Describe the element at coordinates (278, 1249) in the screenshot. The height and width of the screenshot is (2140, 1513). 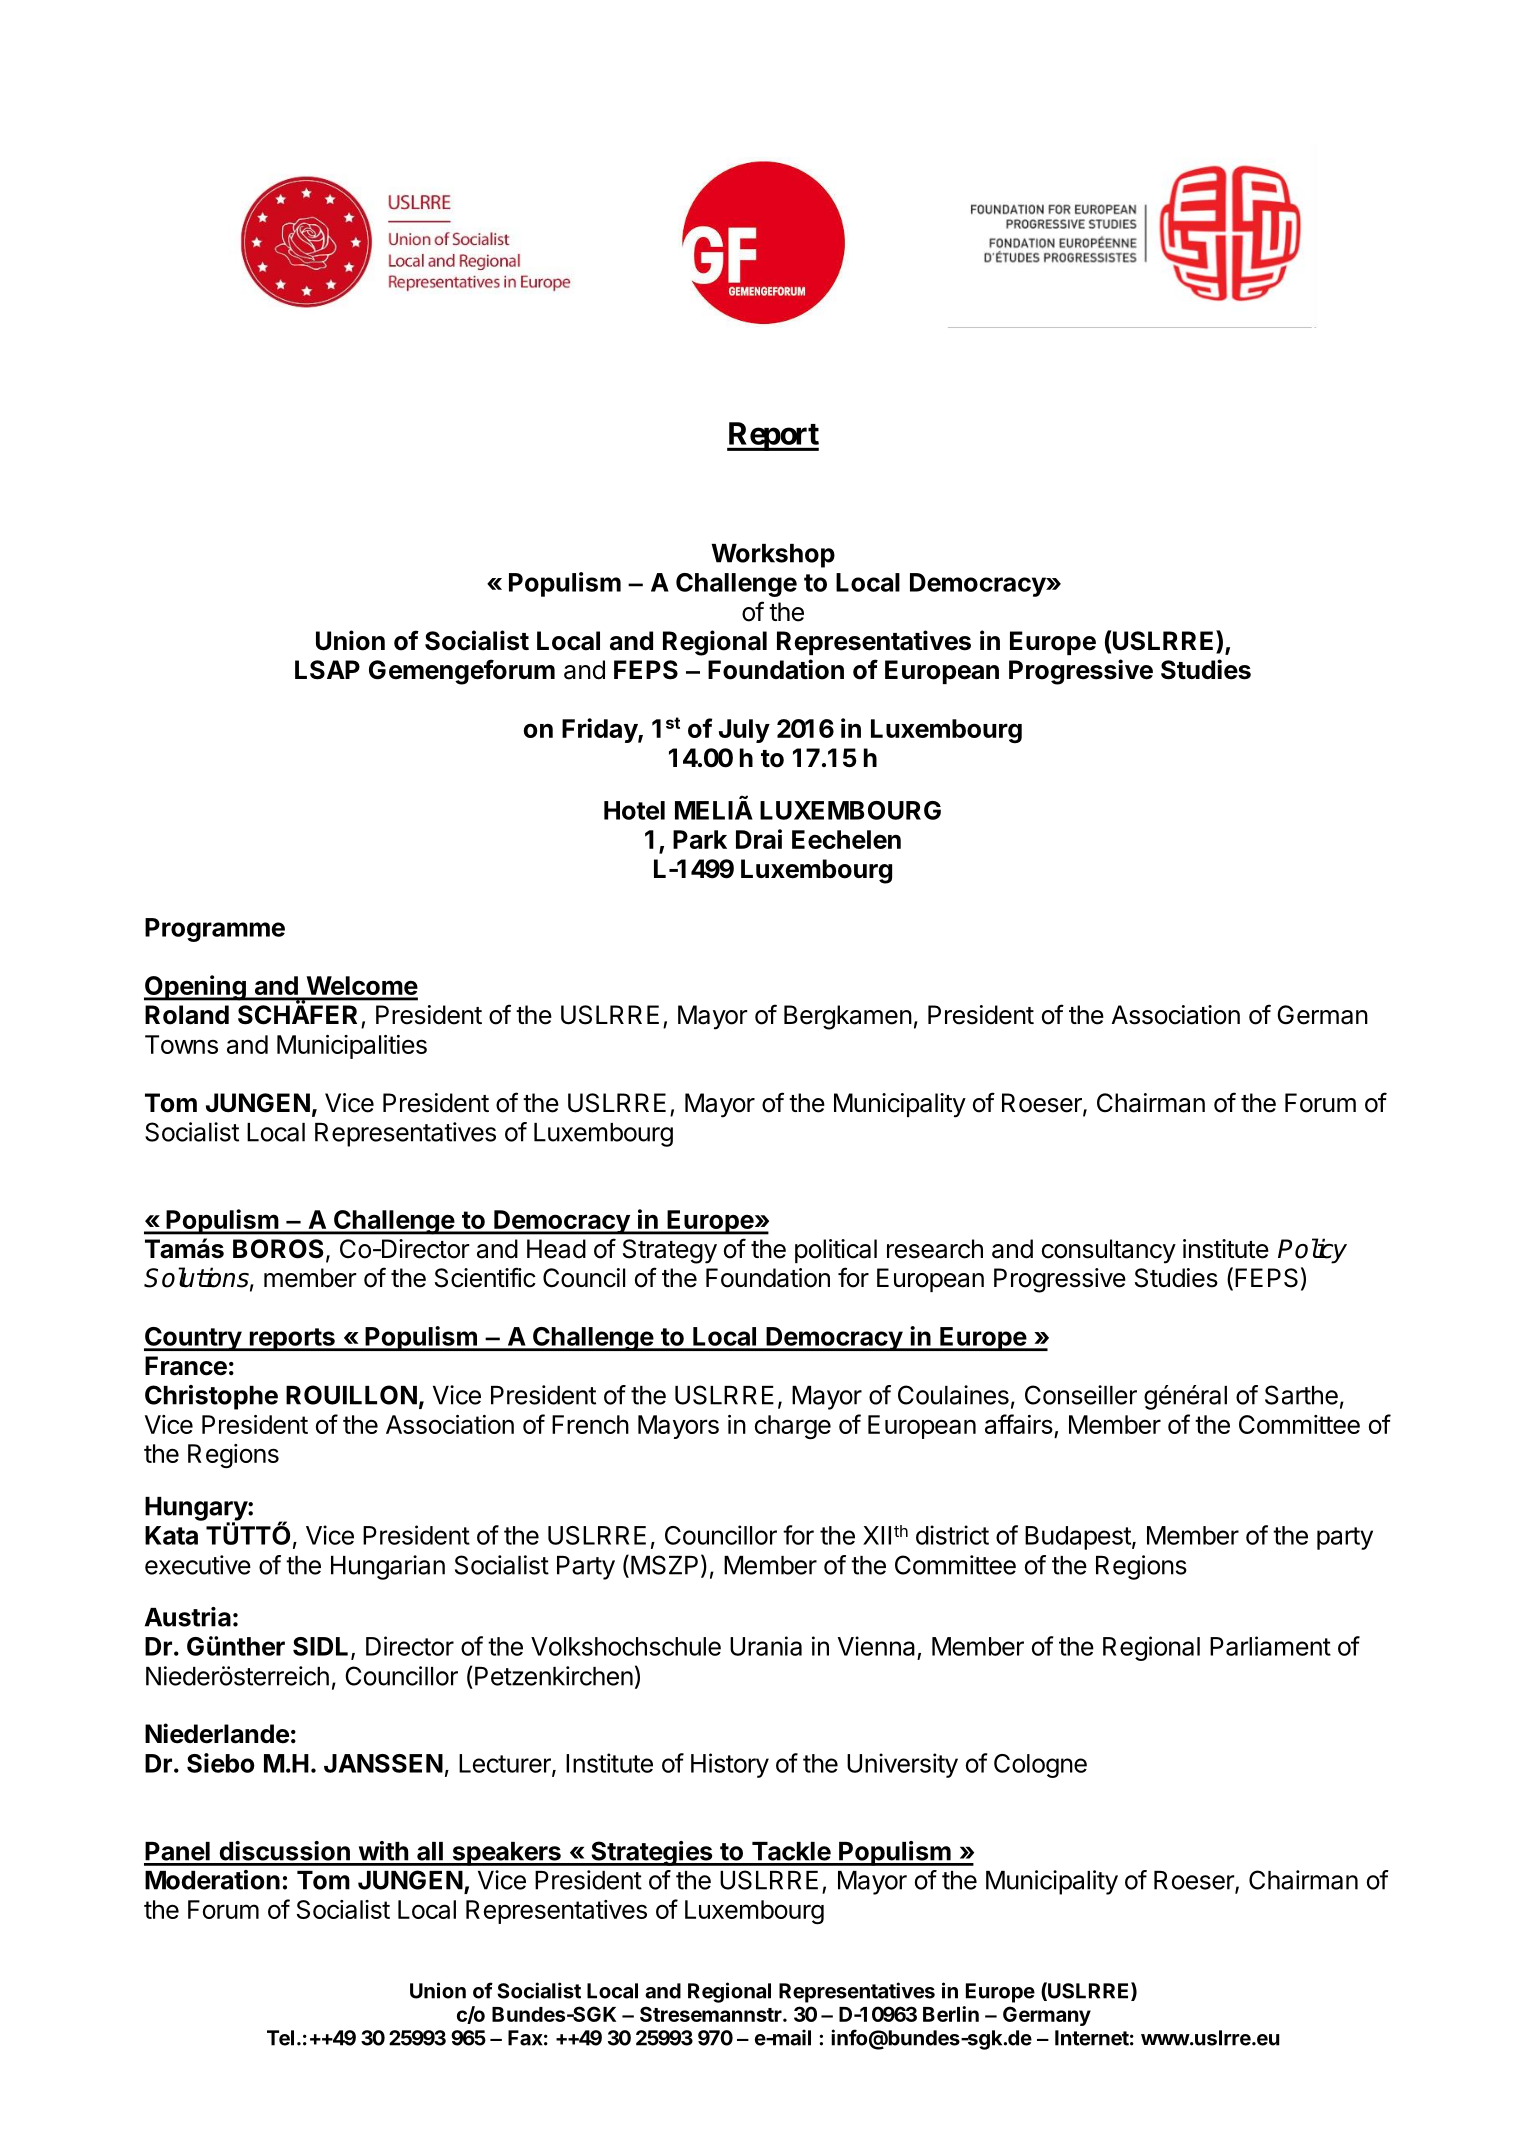
I see `BOROS` at that location.
